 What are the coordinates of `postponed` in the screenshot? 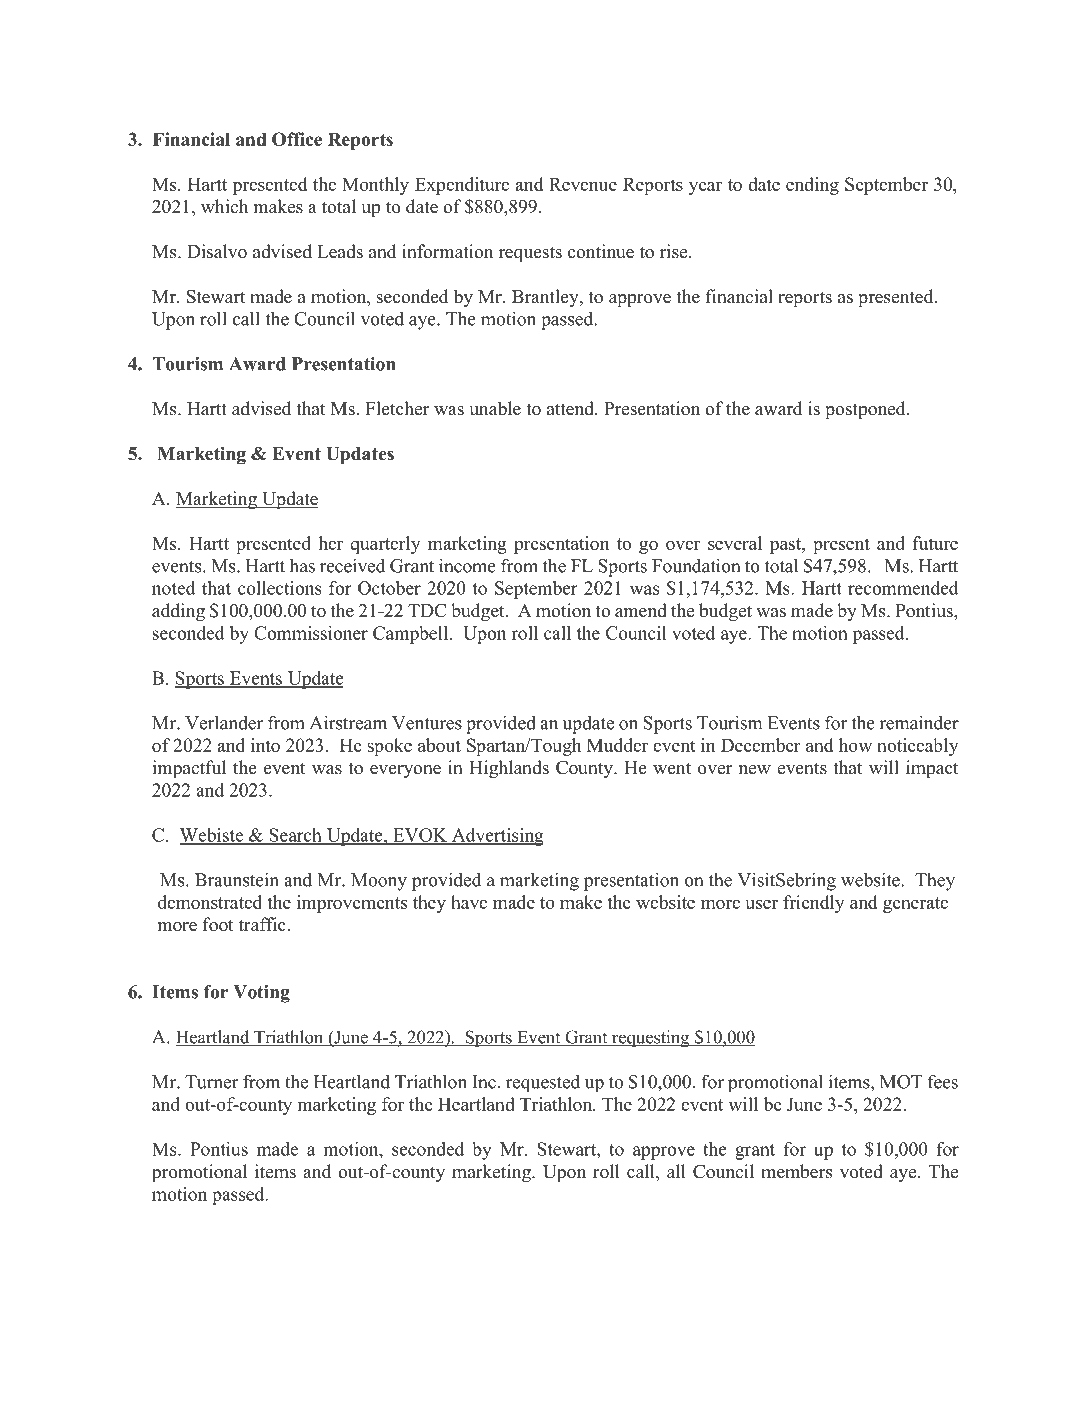 It's located at (866, 410).
